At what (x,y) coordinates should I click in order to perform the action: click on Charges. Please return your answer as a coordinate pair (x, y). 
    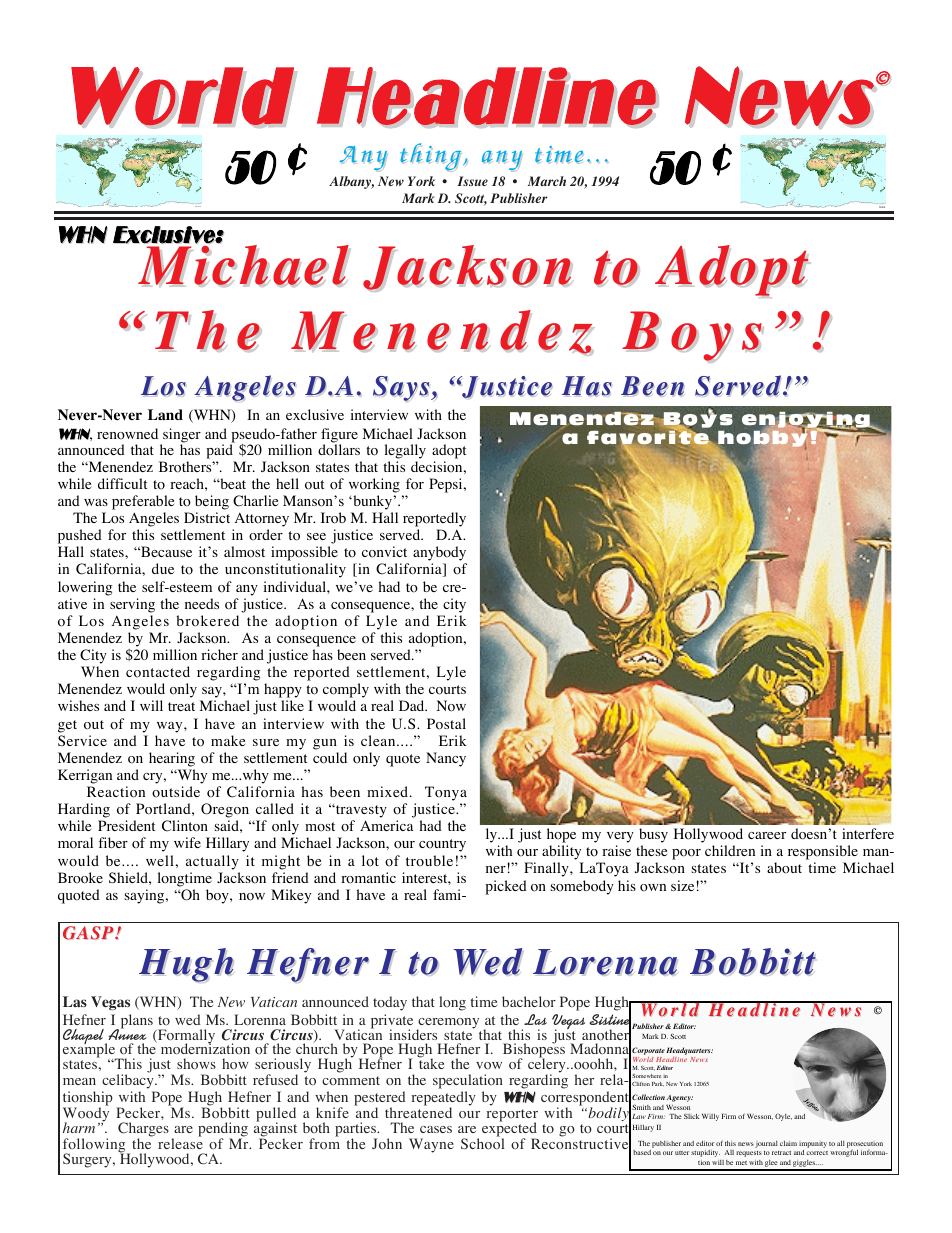
    Looking at the image, I should click on (143, 1131).
